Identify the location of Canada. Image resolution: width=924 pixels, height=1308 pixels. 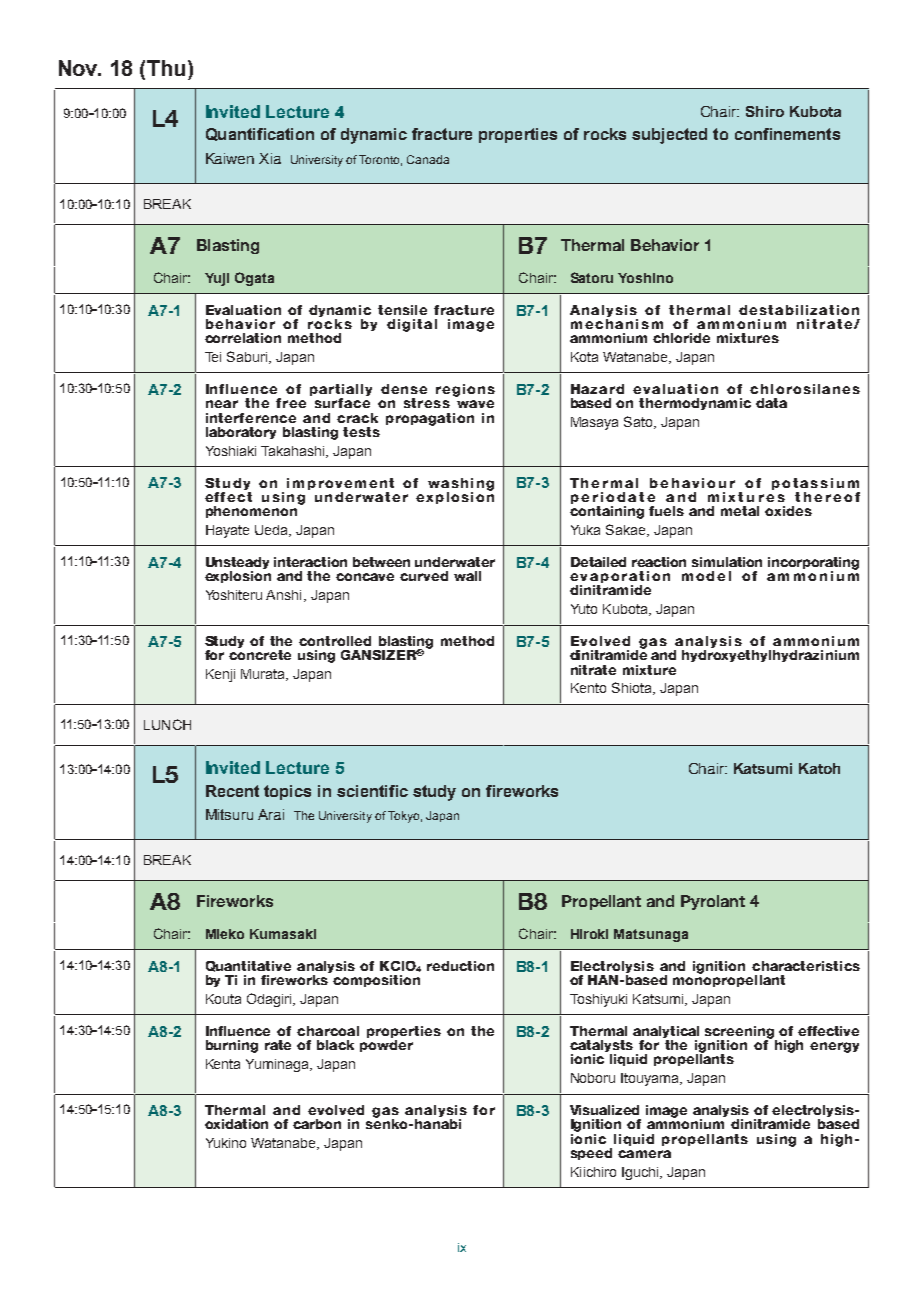
(428, 159).
